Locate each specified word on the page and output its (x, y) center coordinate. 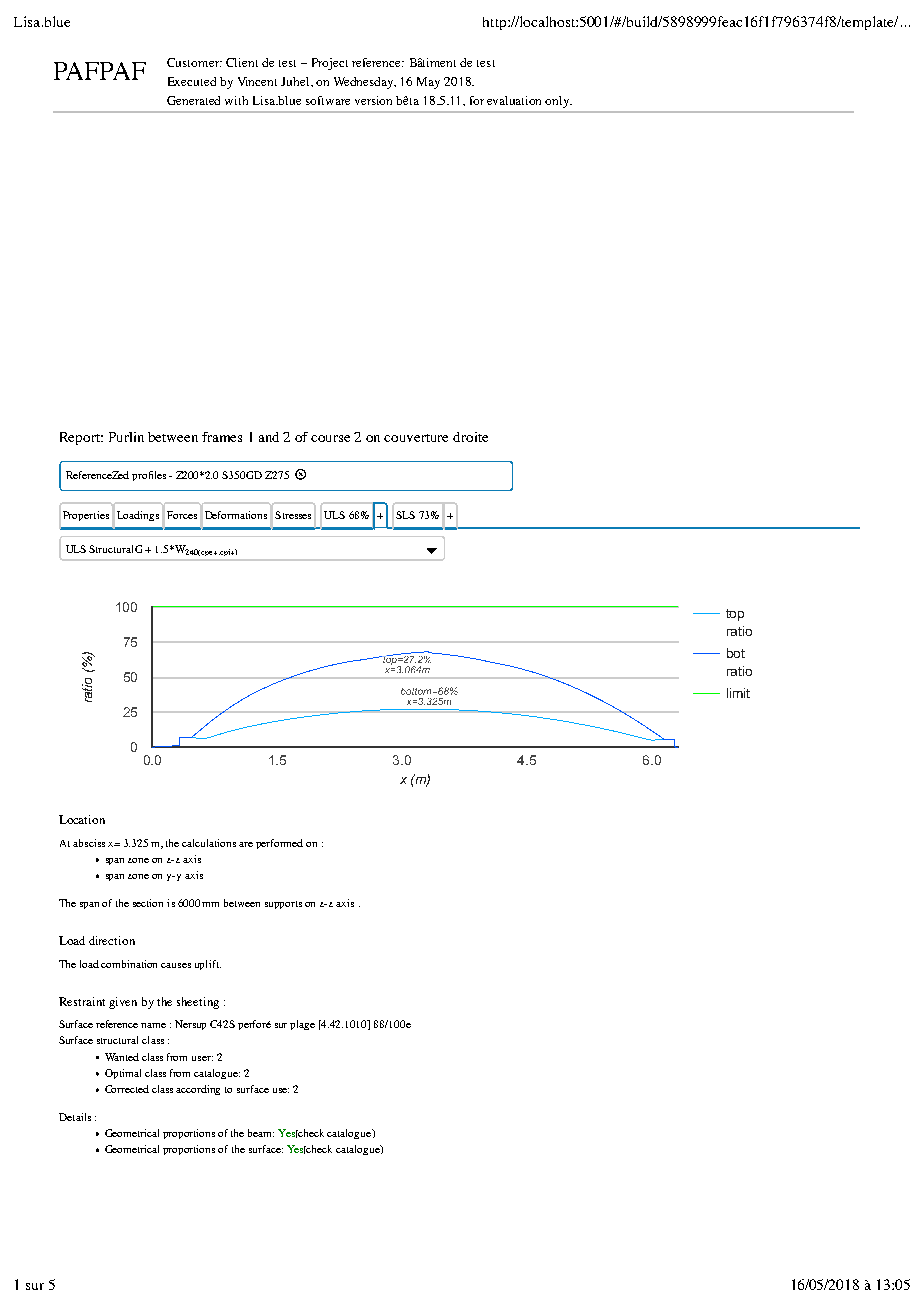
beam (261, 1133)
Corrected (127, 1089)
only (558, 102)
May (428, 83)
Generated (193, 100)
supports (283, 905)
